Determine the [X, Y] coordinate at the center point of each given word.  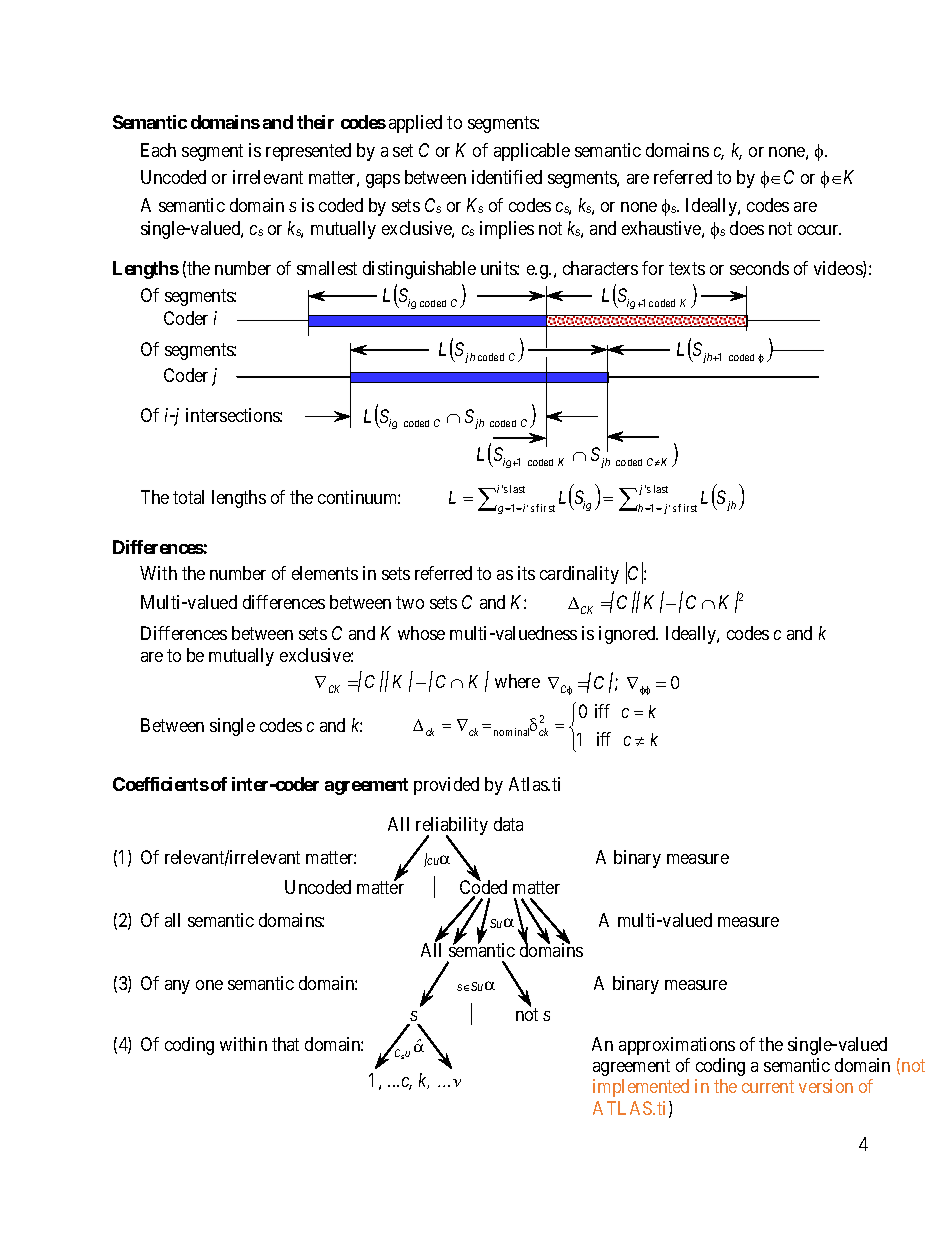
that [285, 1044]
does [747, 228]
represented [308, 152]
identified [507, 177]
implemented [641, 1088]
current [768, 1086]
